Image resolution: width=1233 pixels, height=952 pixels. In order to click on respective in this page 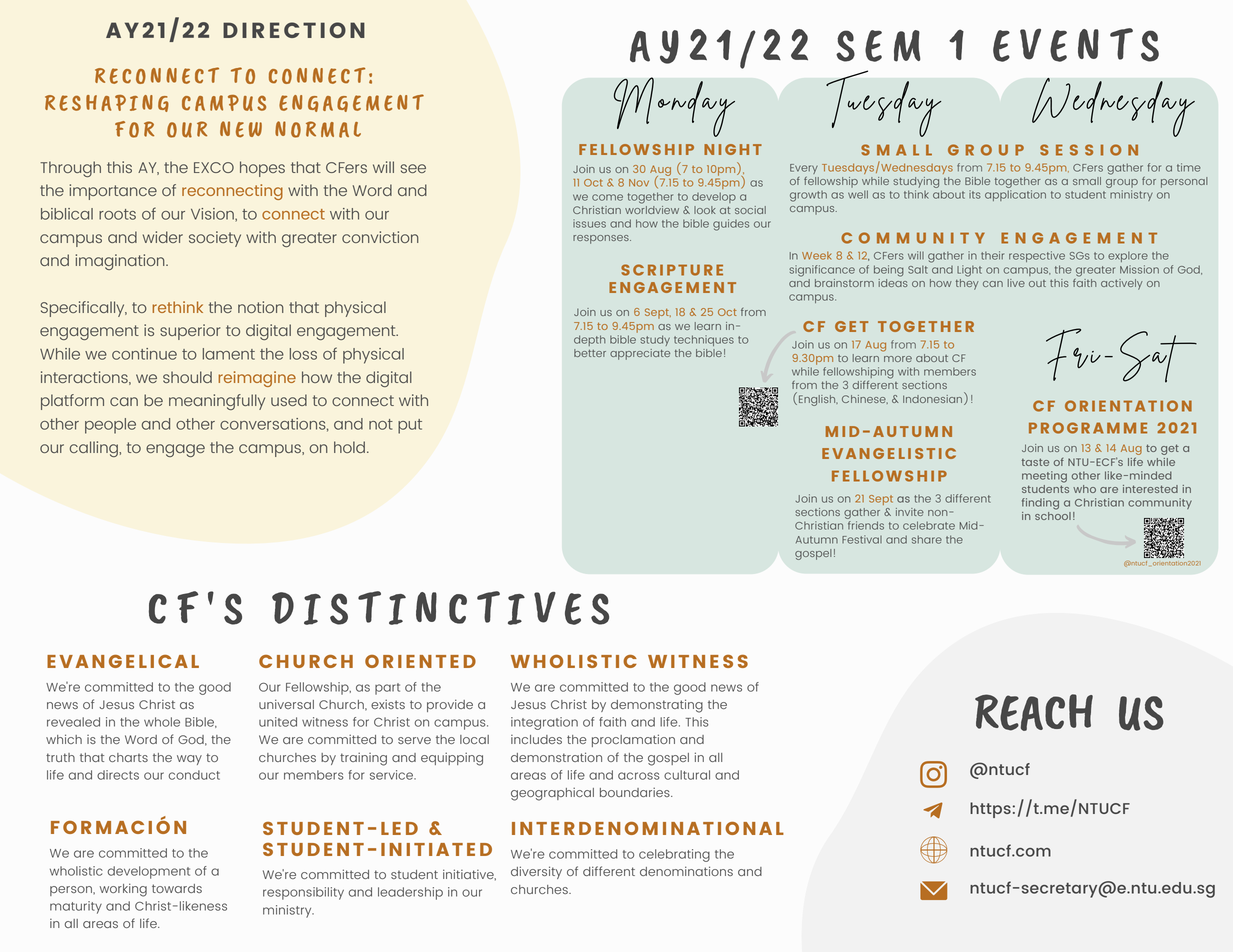, I will do `click(1037, 256)`.
